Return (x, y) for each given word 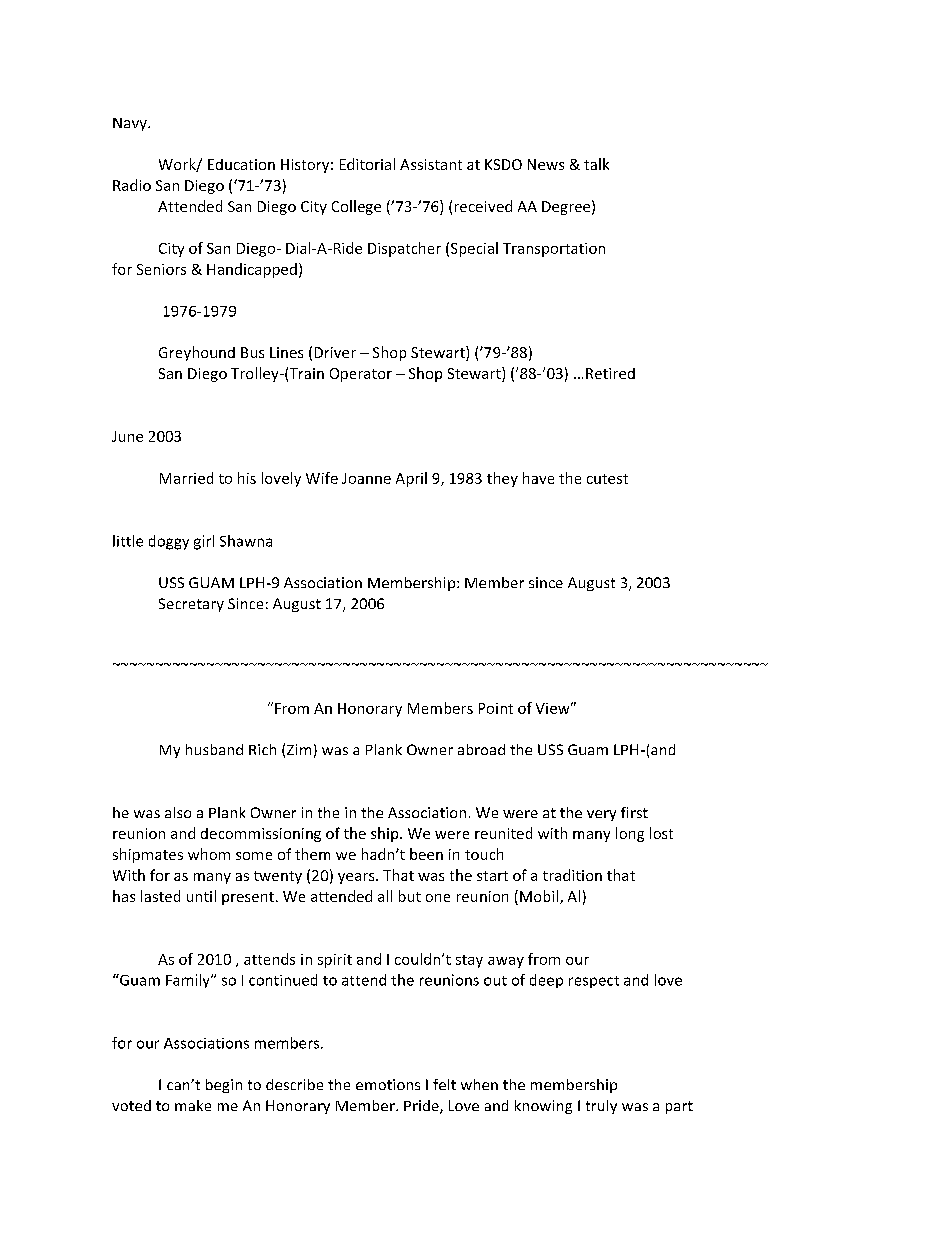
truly (601, 1107)
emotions (388, 1084)
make (193, 1105)
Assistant (431, 164)
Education (241, 164)
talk (596, 164)
